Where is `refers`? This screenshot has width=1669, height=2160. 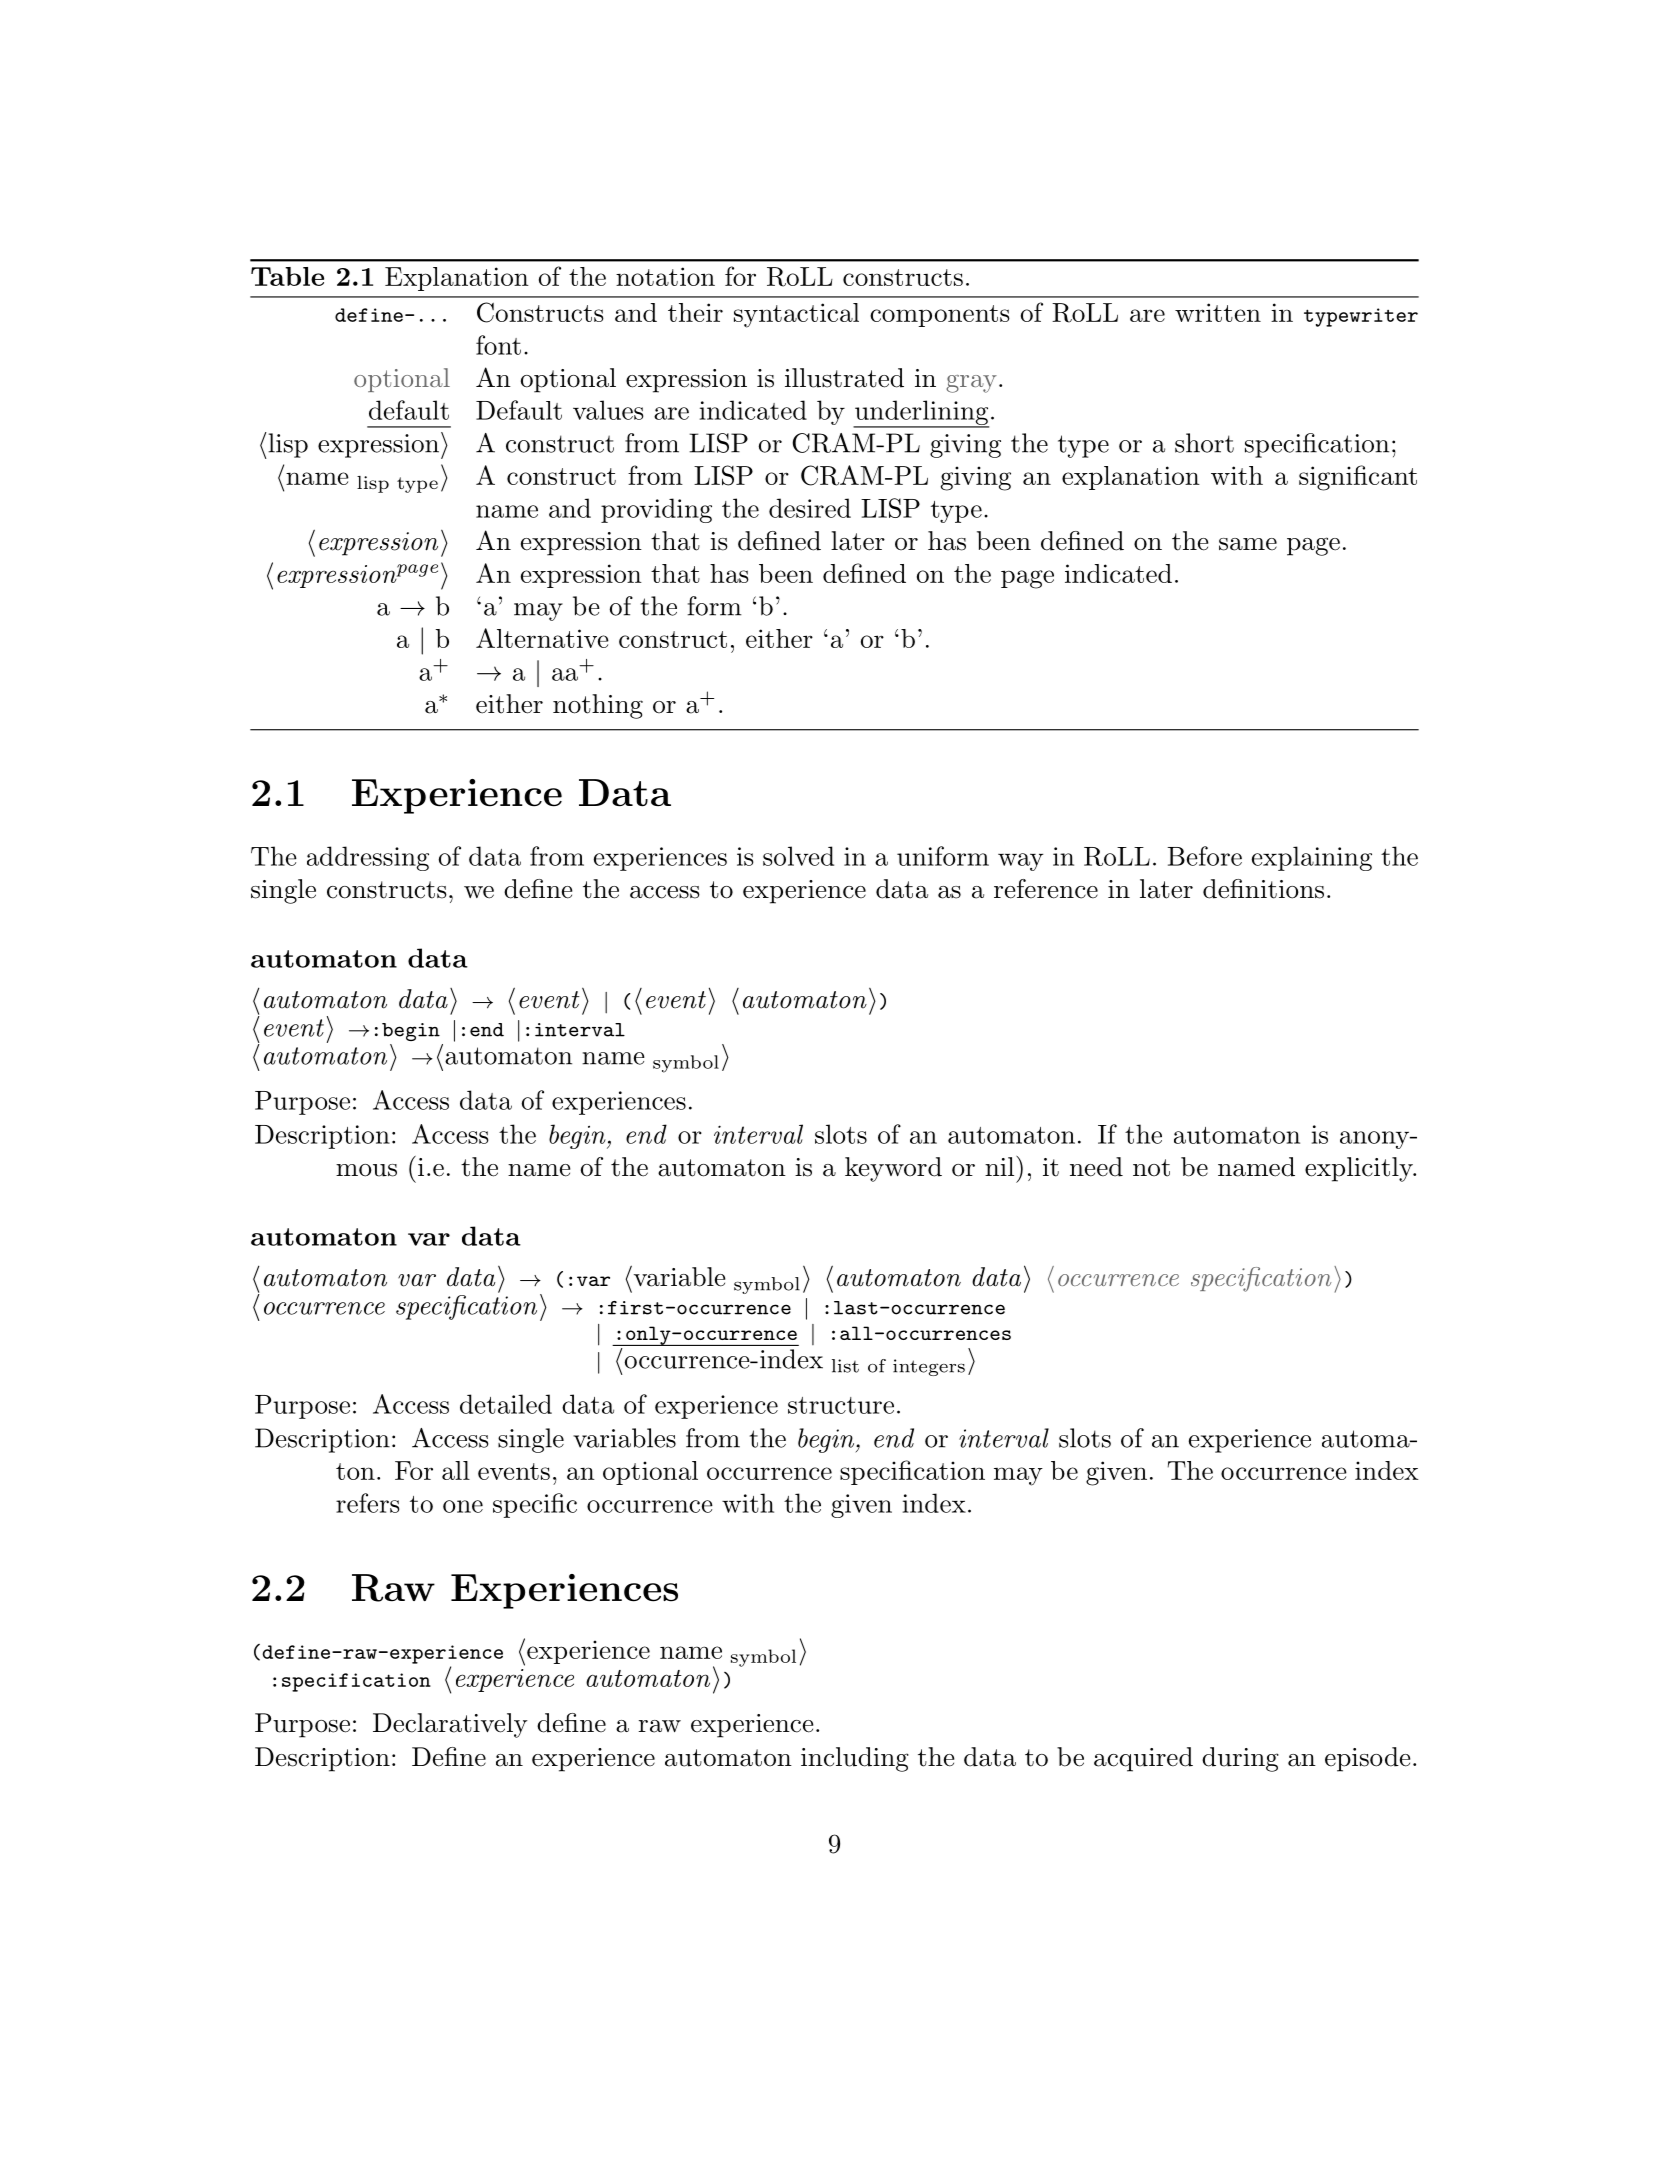
refers is located at coordinates (368, 1503).
